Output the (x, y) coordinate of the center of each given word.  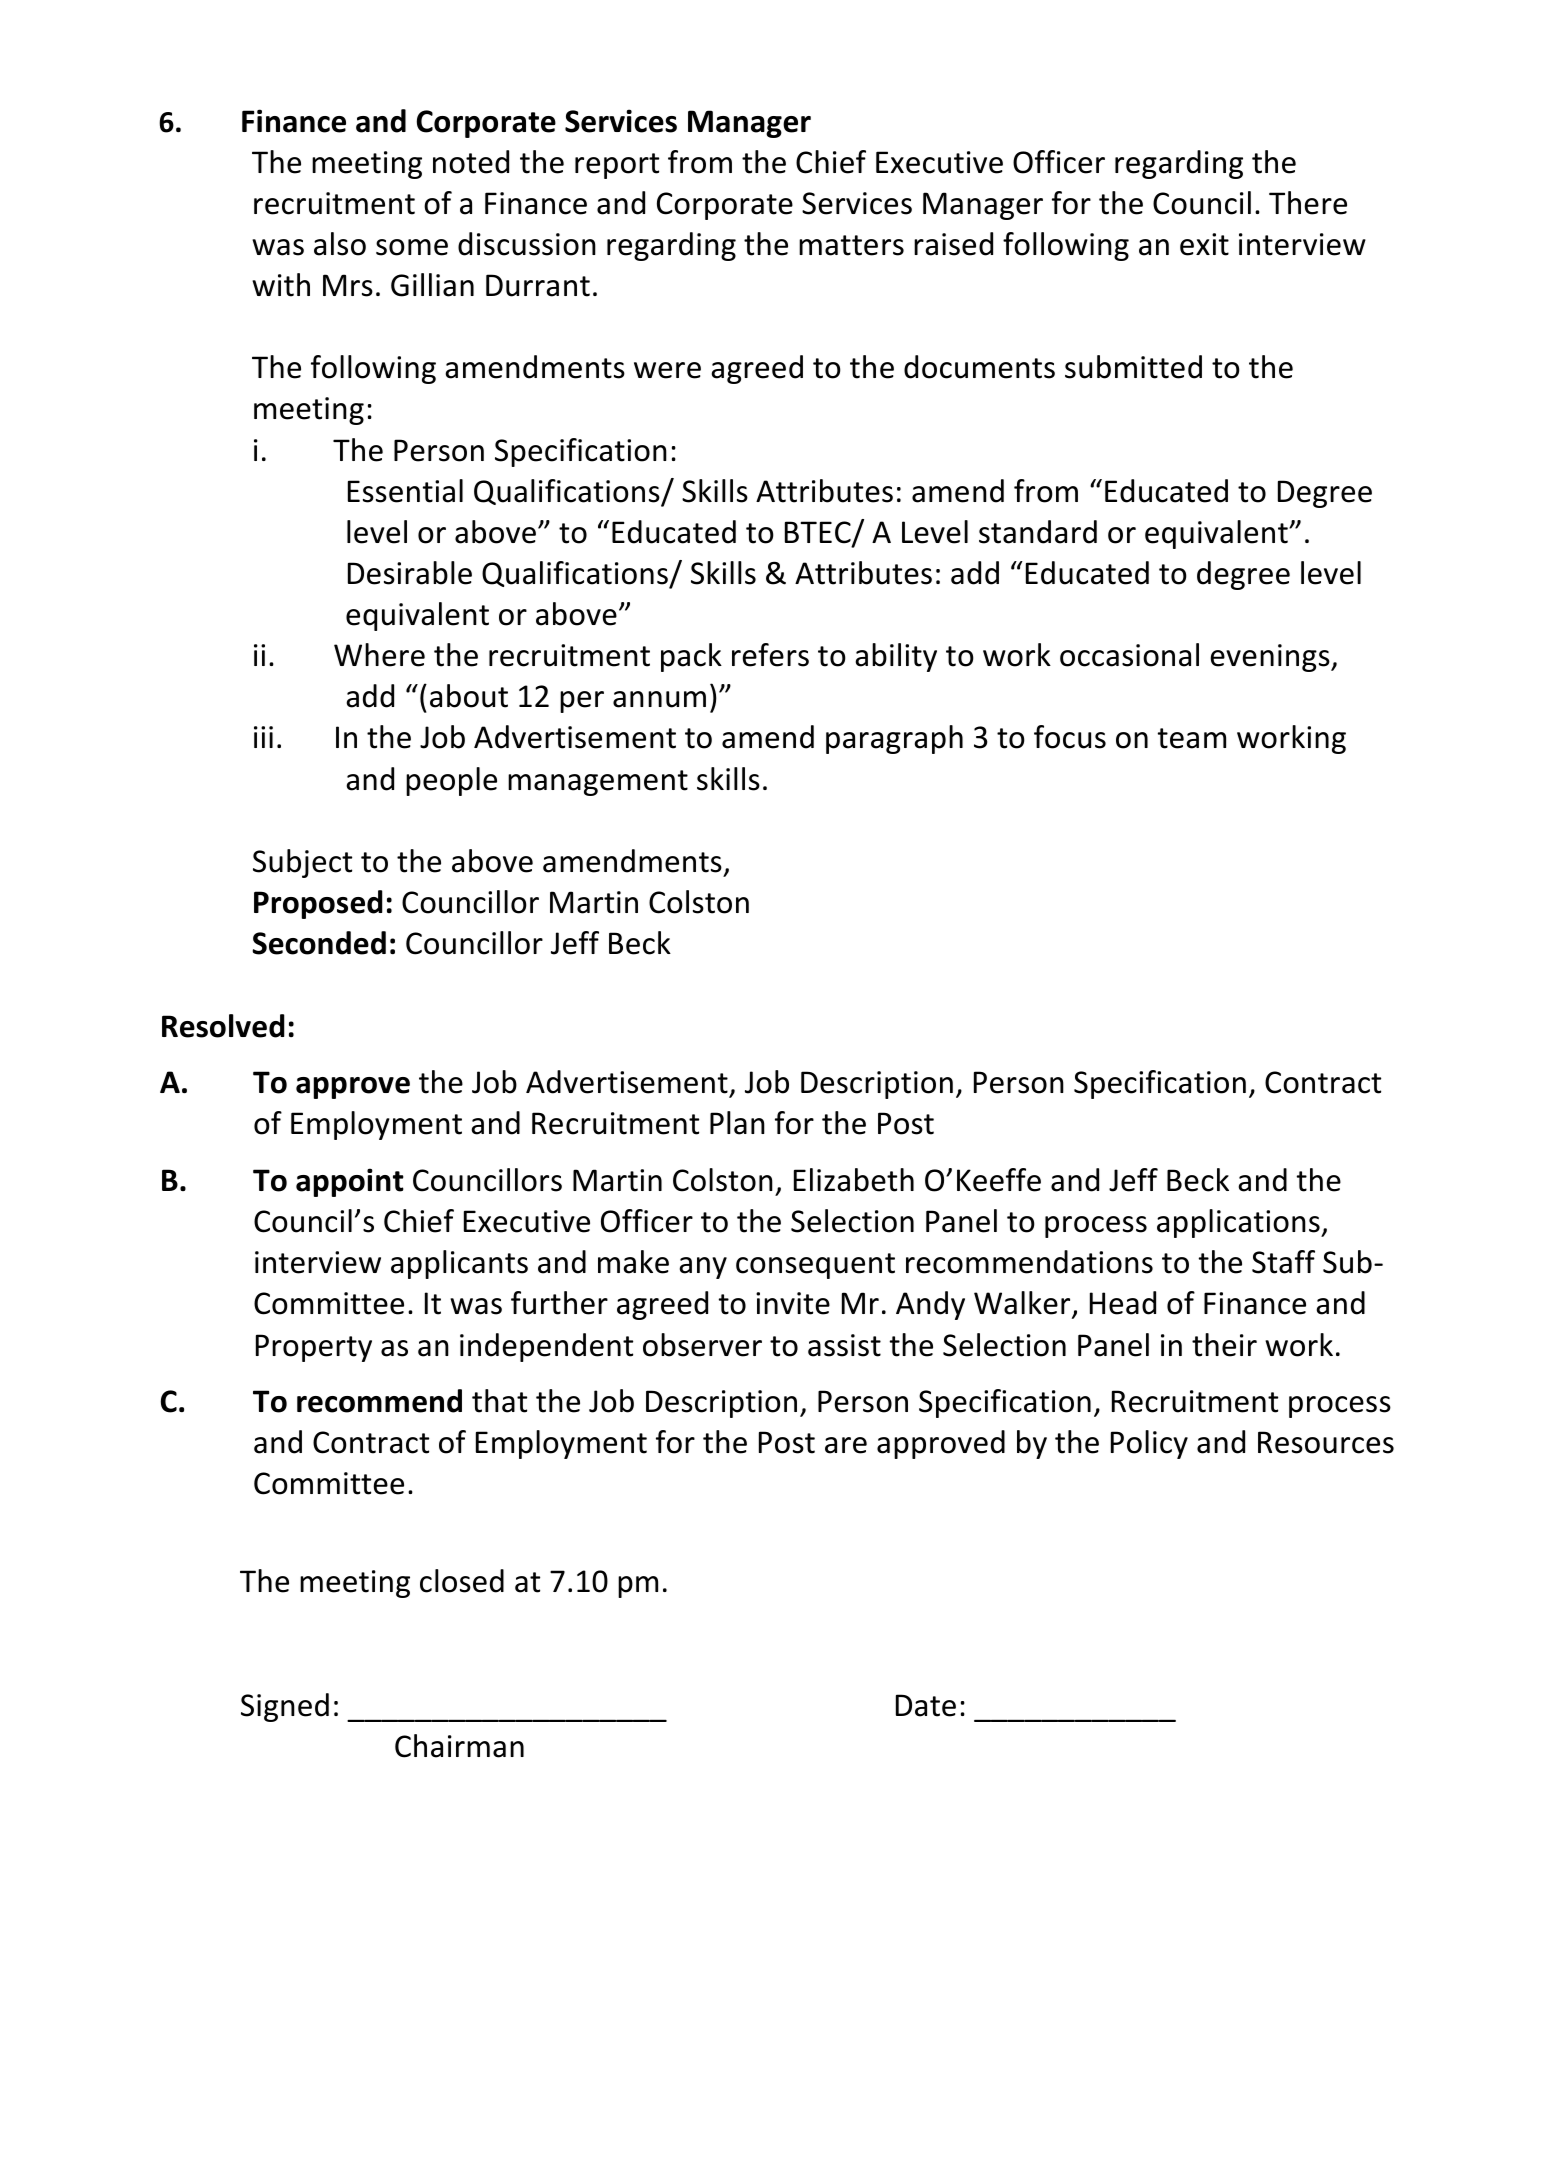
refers (770, 655)
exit (1204, 244)
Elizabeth (854, 1180)
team (1192, 738)
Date (926, 1705)
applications (1239, 1223)
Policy (1149, 1444)
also (340, 244)
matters (851, 245)
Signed (285, 1707)
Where (379, 655)
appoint (350, 1182)
